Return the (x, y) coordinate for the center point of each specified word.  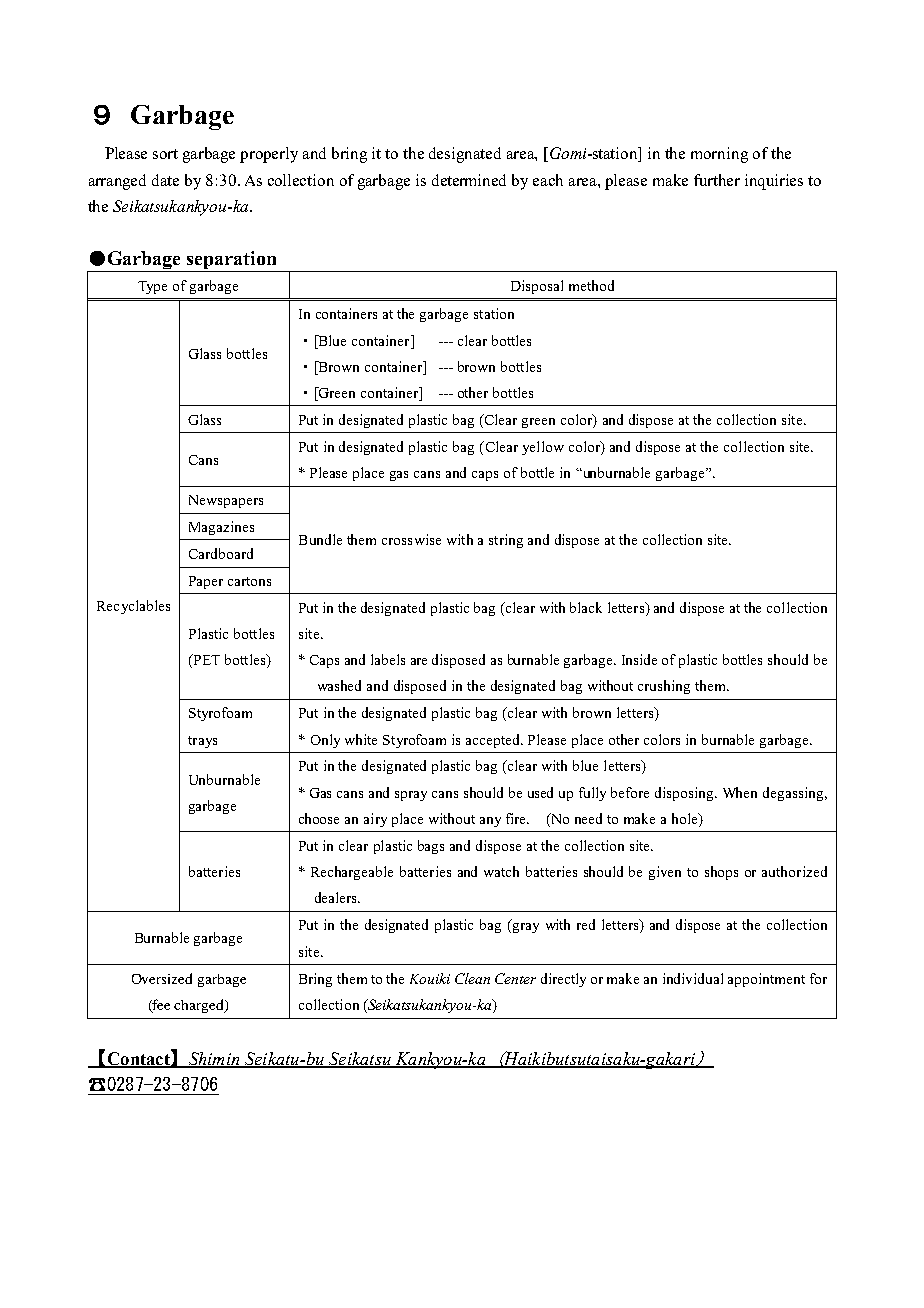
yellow (543, 448)
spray (411, 796)
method (591, 285)
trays (202, 742)
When (740, 792)
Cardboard (221, 553)
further (717, 180)
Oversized (162, 978)
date (165, 180)
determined (469, 180)
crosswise (411, 539)
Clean (472, 978)
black (586, 607)
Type (152, 287)
